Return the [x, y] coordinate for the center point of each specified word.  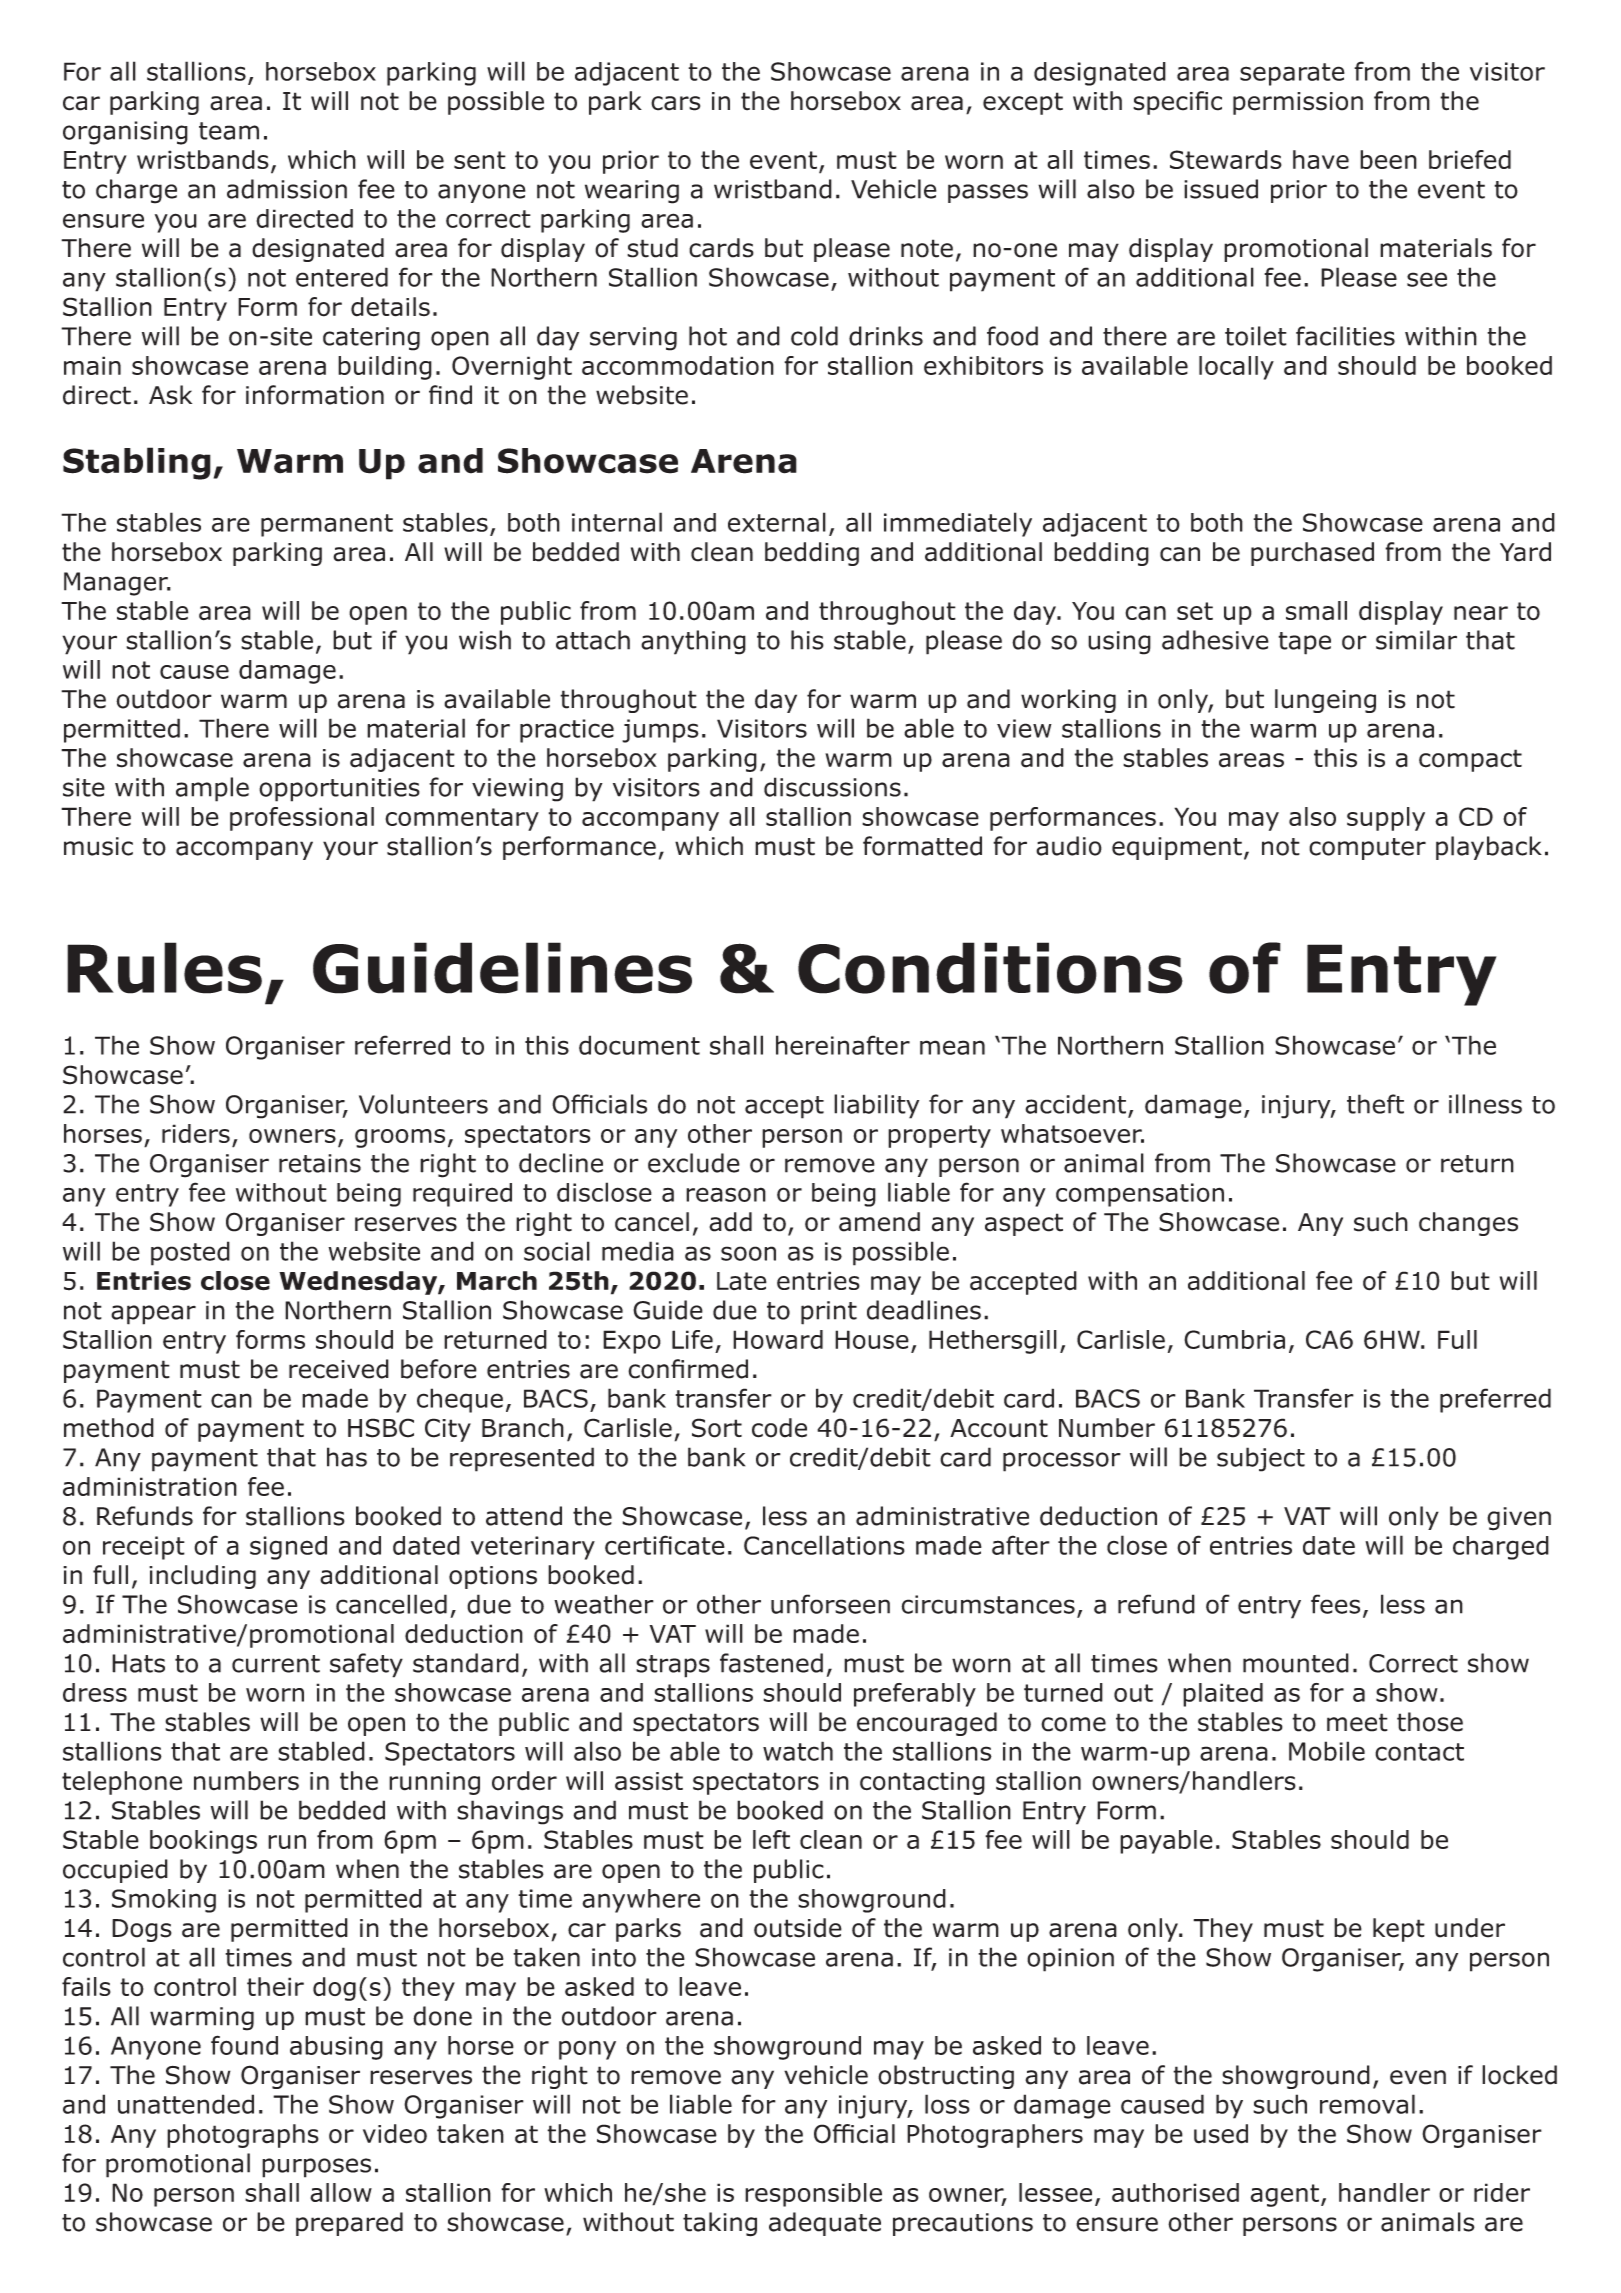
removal [1367, 2104]
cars [675, 103]
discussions [832, 787]
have [1321, 159]
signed [288, 1548]
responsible [813, 2195]
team [229, 131]
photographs [243, 2136]
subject [1261, 1459]
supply [1386, 819]
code [779, 1428]
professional [302, 819]
